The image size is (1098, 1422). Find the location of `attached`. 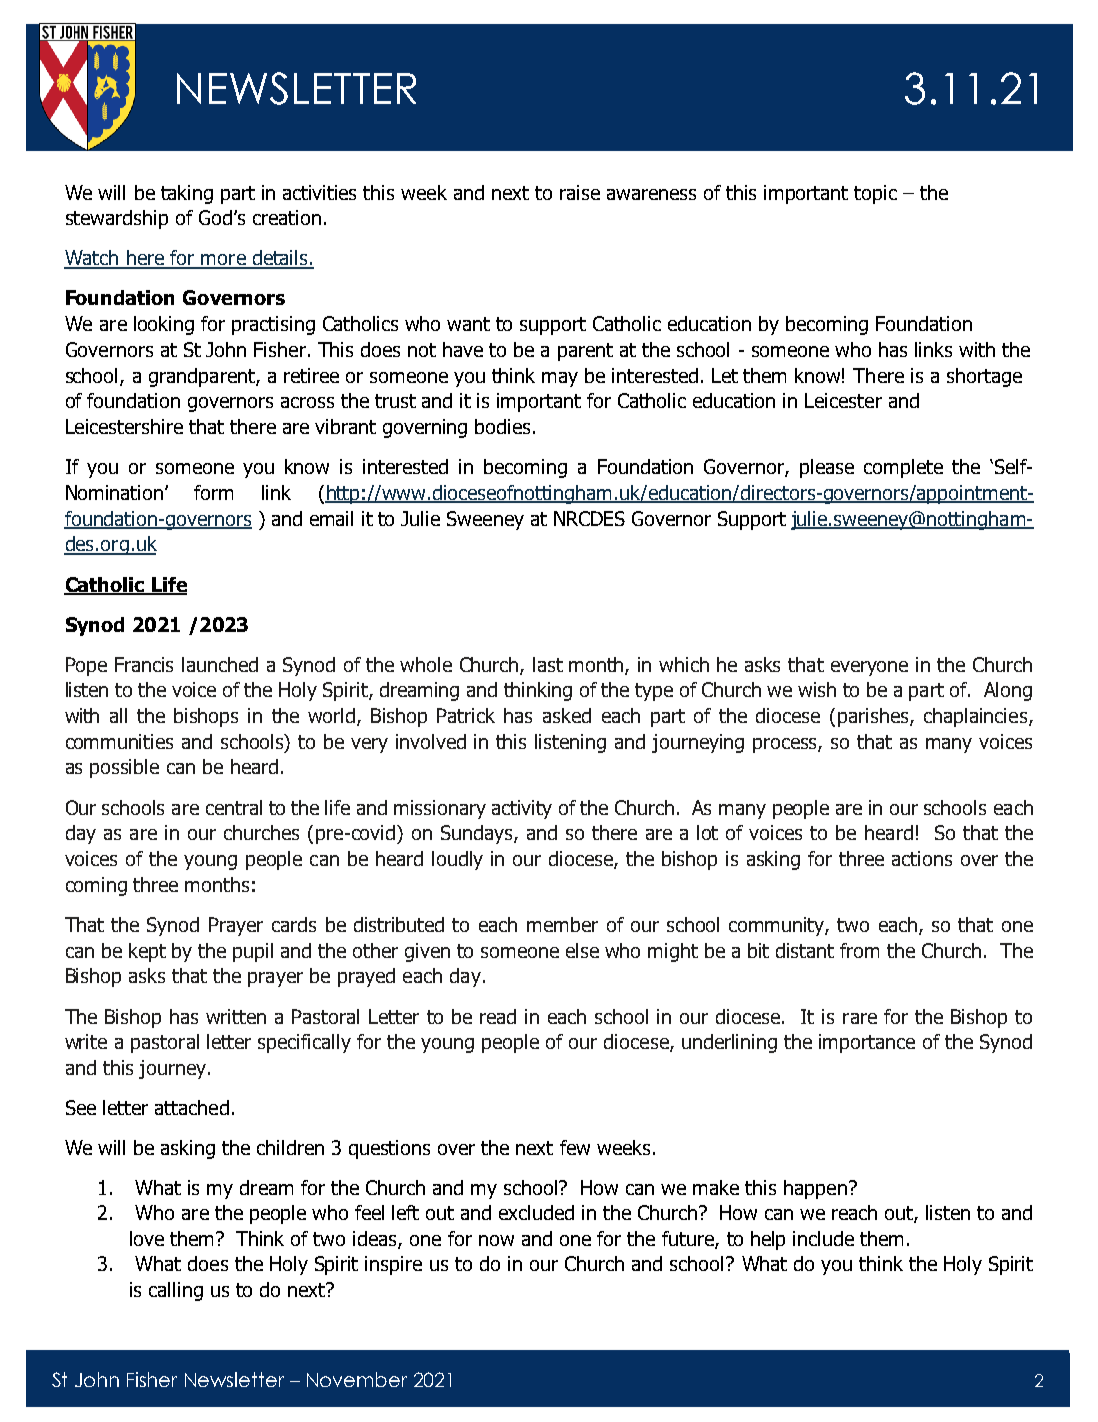

attached is located at coordinates (192, 1107).
